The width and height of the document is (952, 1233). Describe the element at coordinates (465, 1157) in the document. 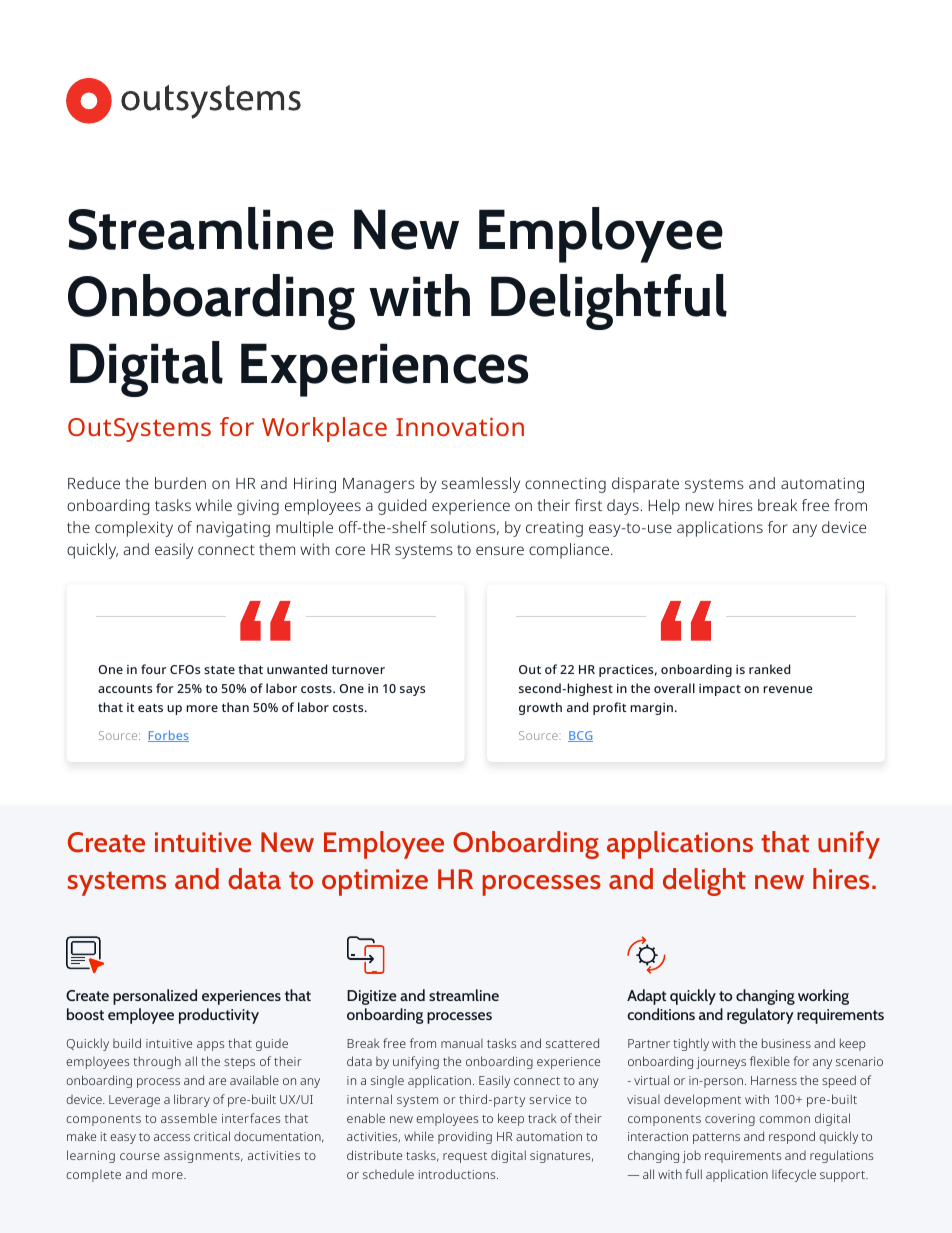

I see `request` at that location.
